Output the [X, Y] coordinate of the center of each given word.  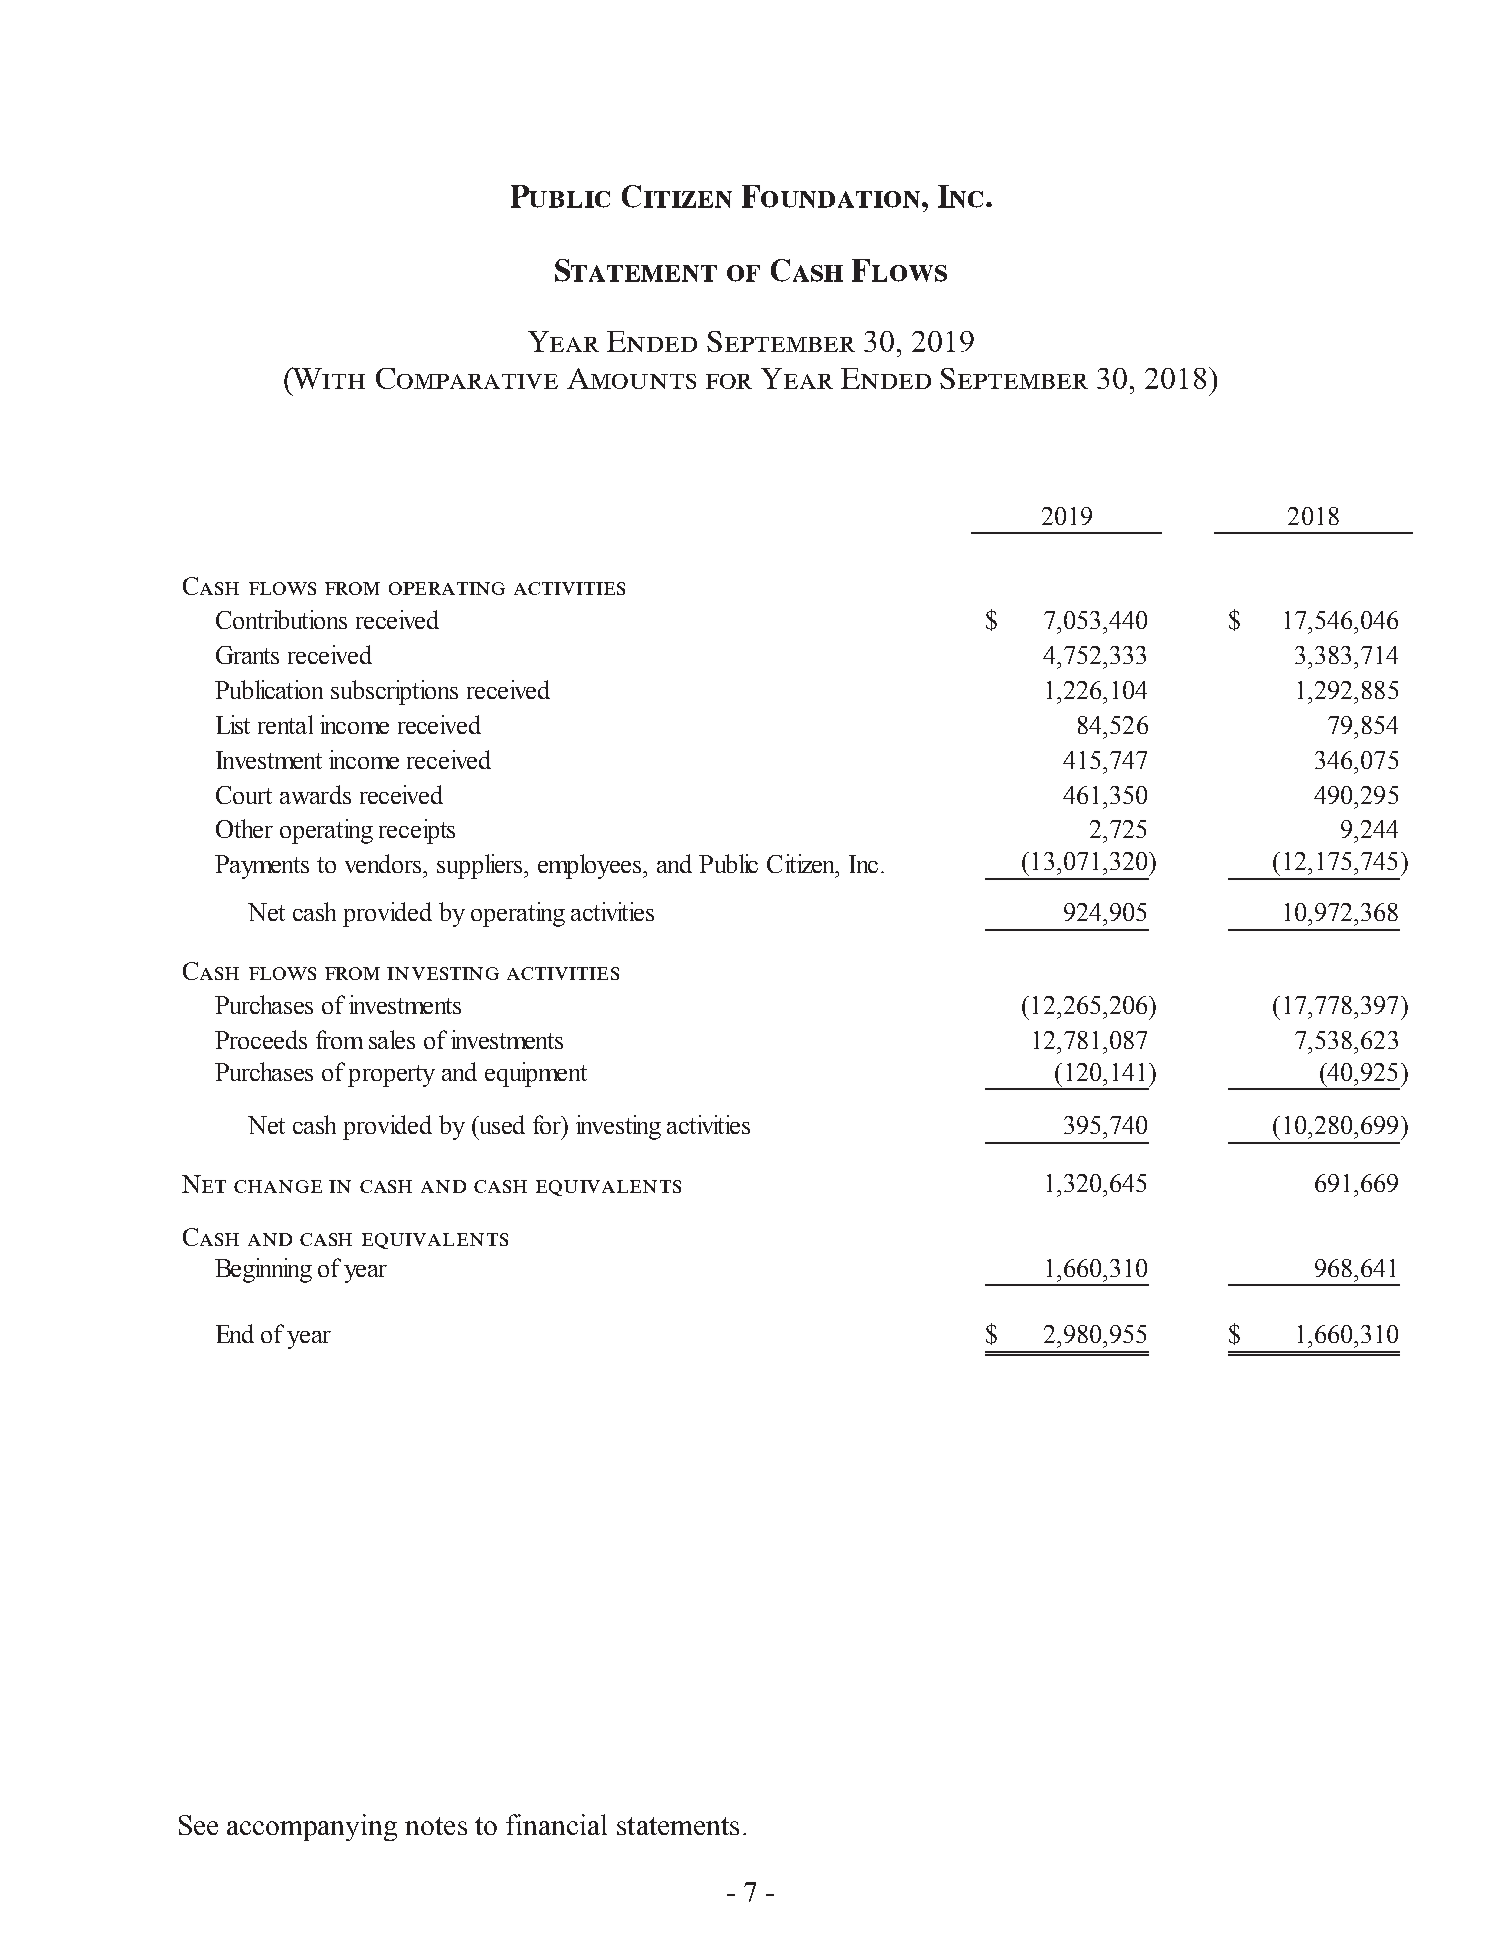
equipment [536, 1074]
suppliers [481, 866]
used [501, 1124]
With [328, 378]
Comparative [467, 378]
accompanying [312, 1827]
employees [591, 866]
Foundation [832, 196]
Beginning [263, 1270]
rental [285, 724]
